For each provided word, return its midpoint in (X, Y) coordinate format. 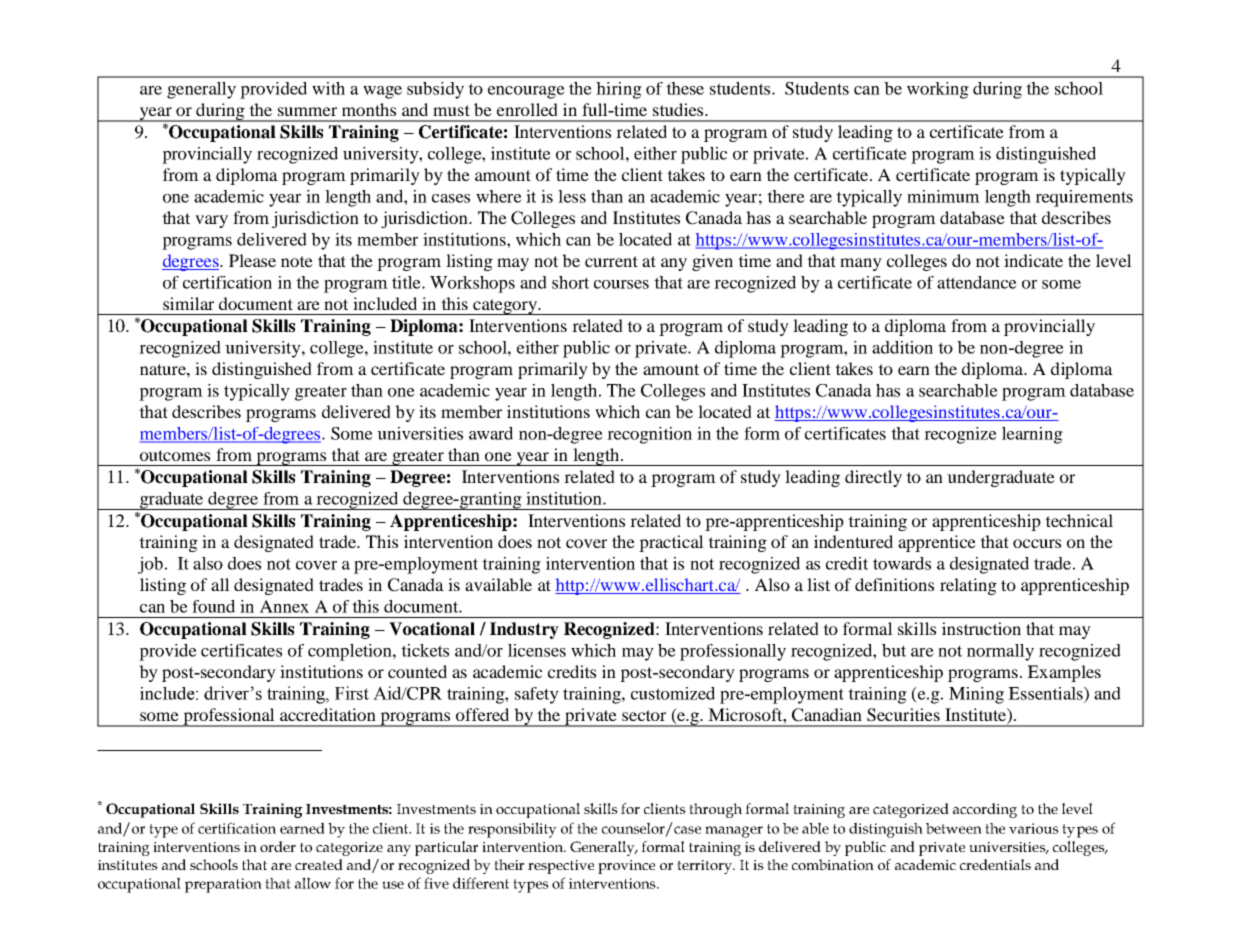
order (278, 846)
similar (188, 303)
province (626, 867)
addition (902, 347)
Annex (284, 606)
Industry (524, 630)
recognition (649, 435)
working (938, 90)
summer (307, 111)
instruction (981, 628)
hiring (619, 90)
